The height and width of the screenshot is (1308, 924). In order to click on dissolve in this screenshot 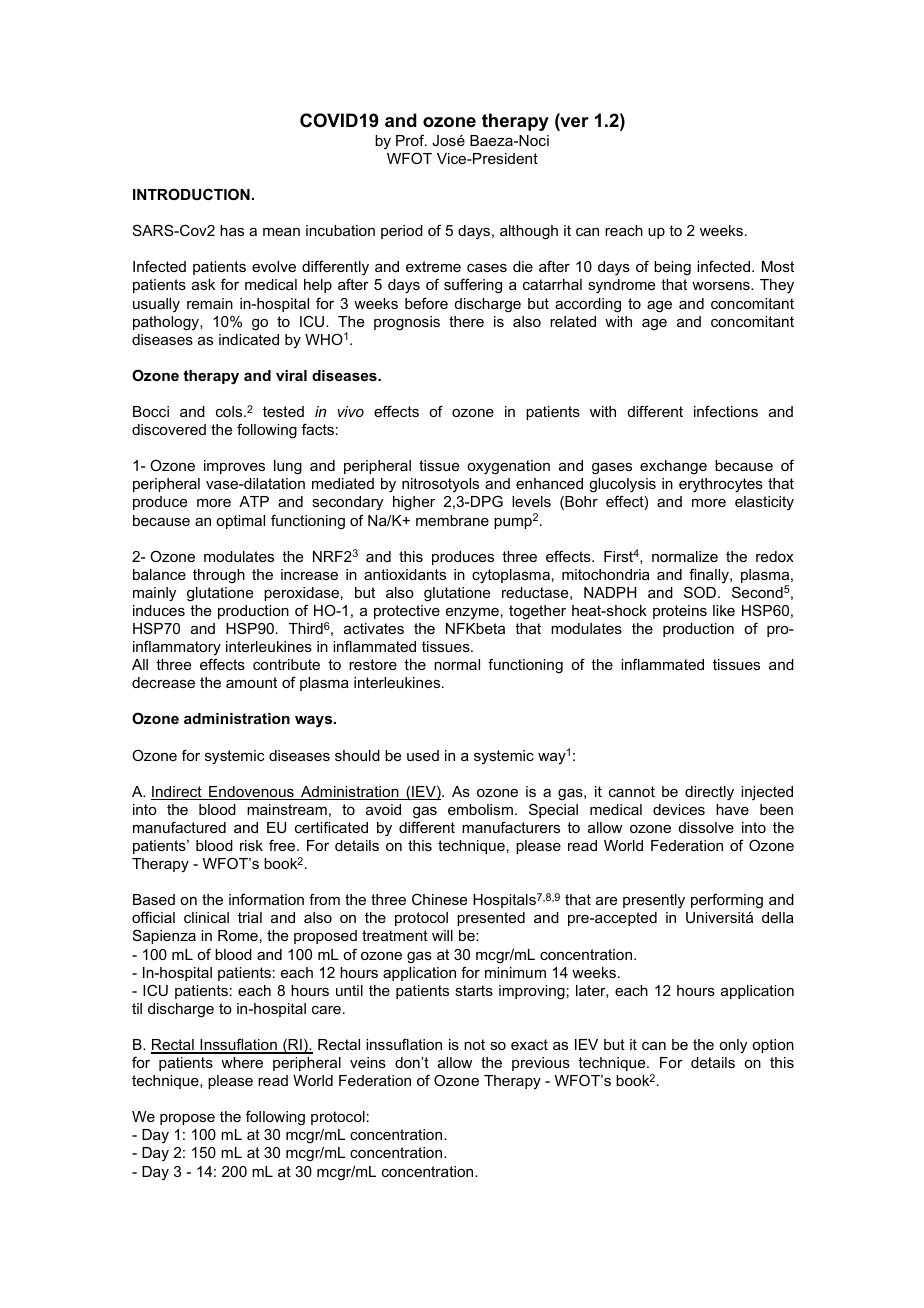, I will do `click(706, 827)`.
